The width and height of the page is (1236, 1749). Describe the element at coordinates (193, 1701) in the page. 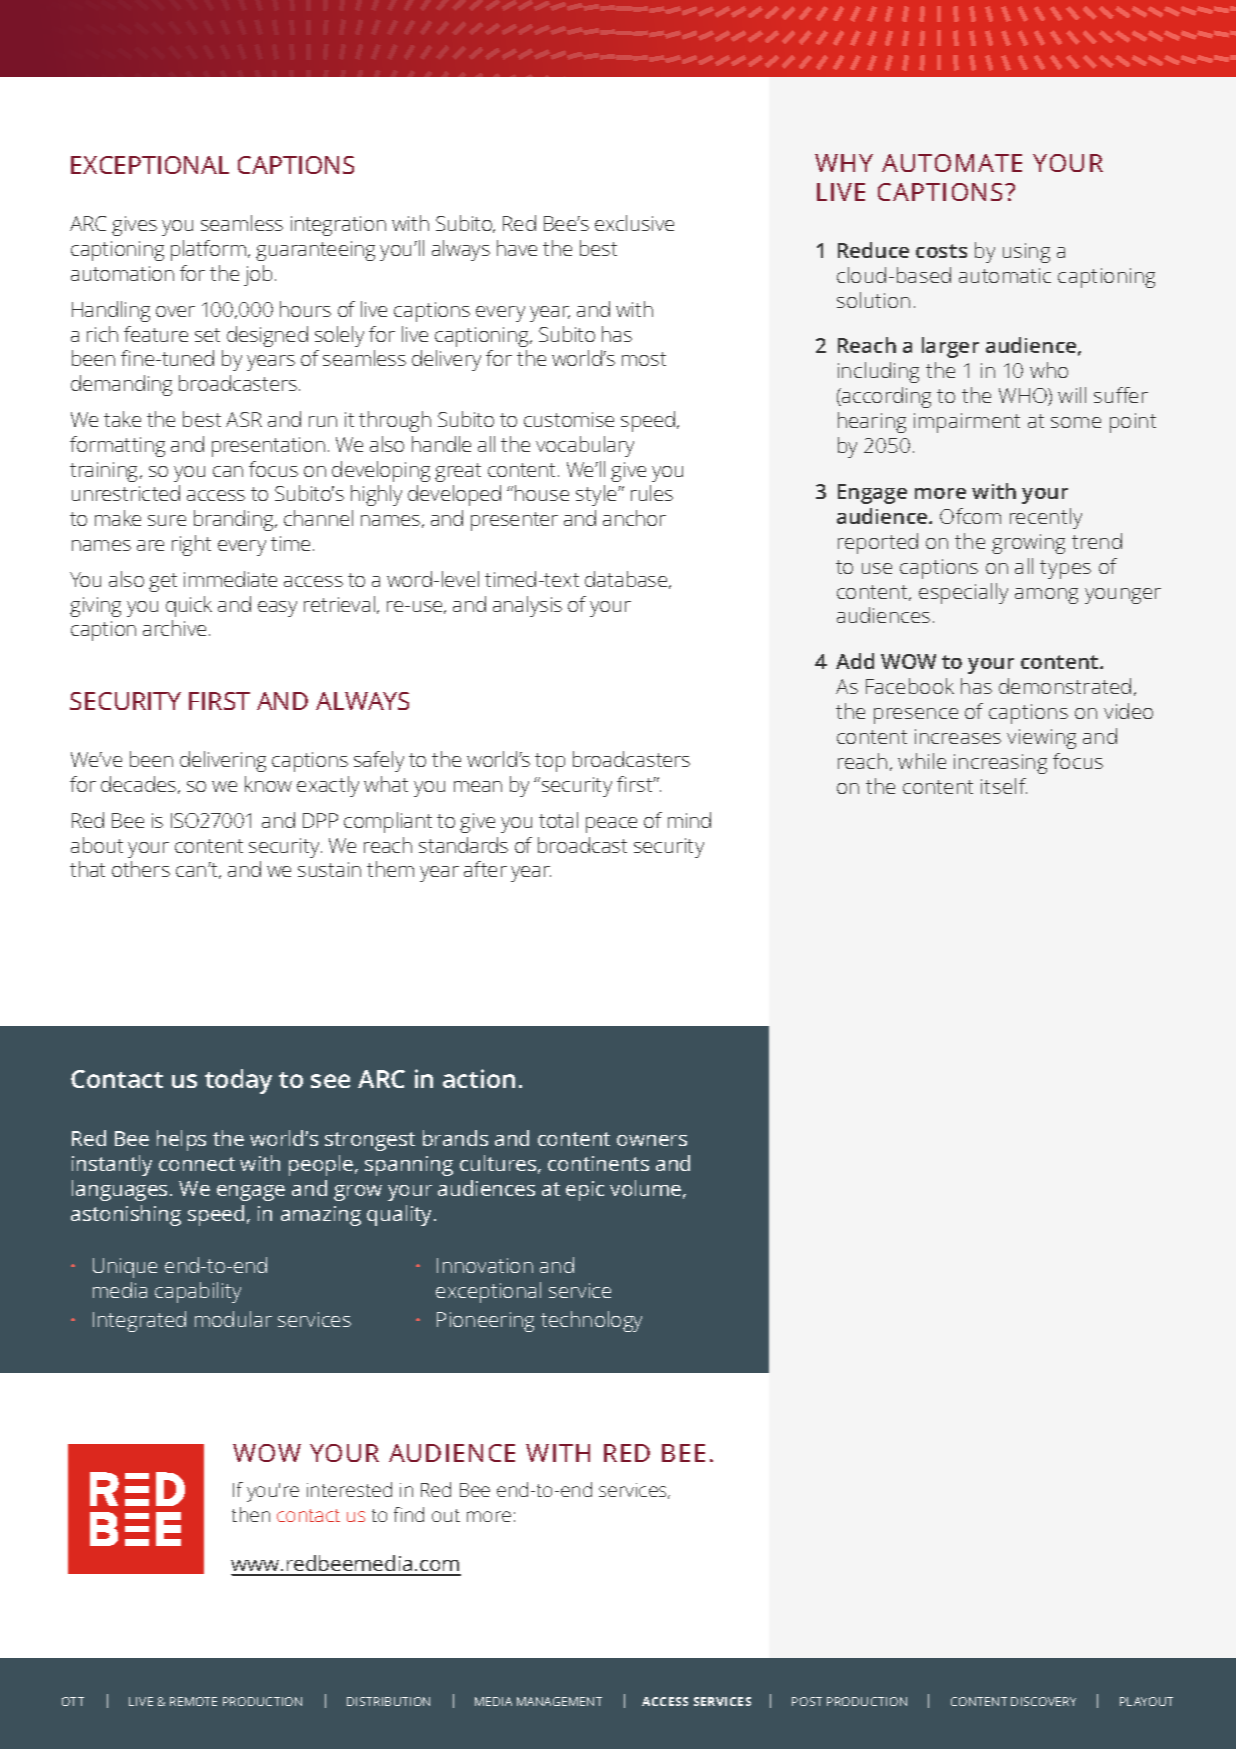

I see `REMOTE` at that location.
